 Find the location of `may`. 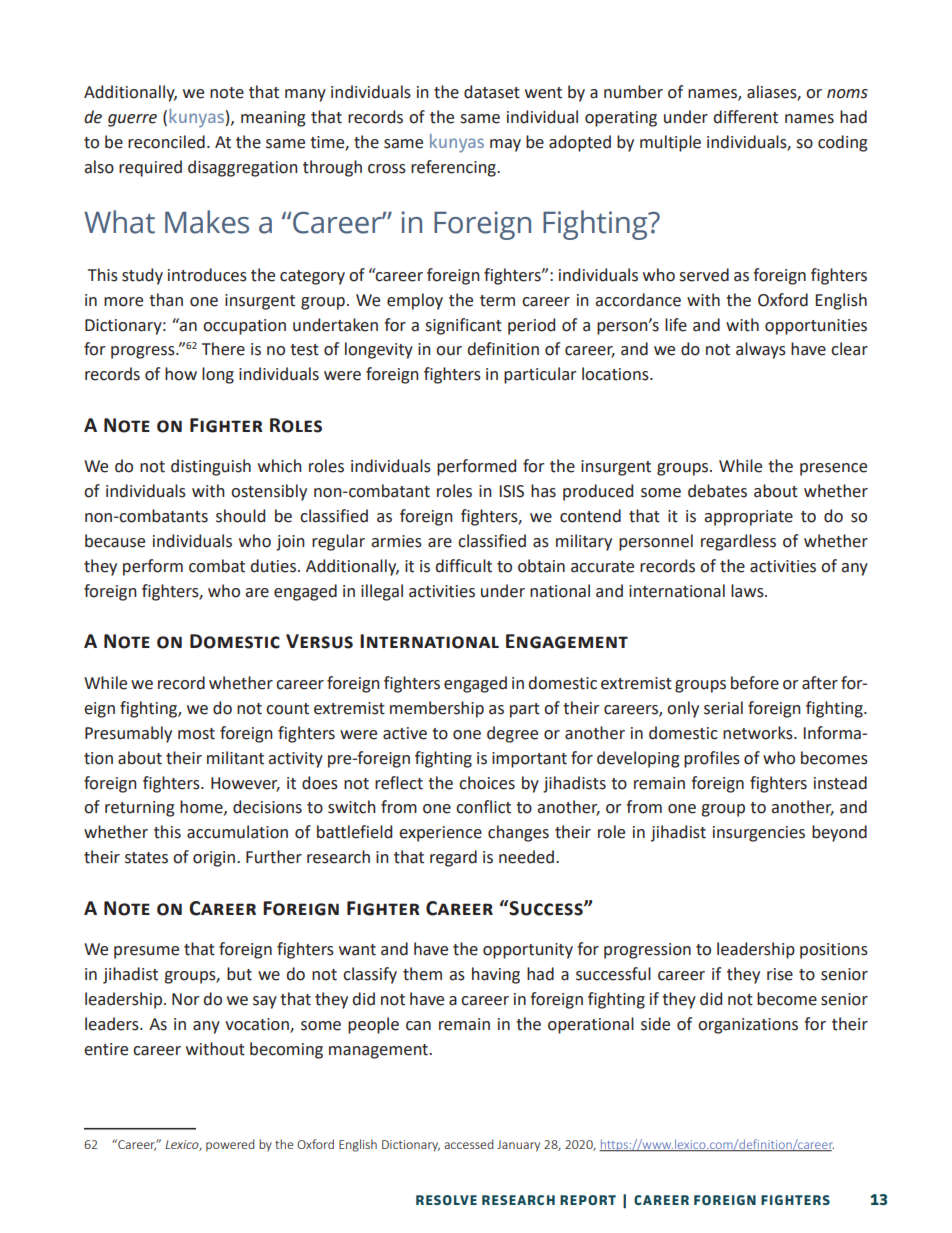

may is located at coordinates (505, 145).
